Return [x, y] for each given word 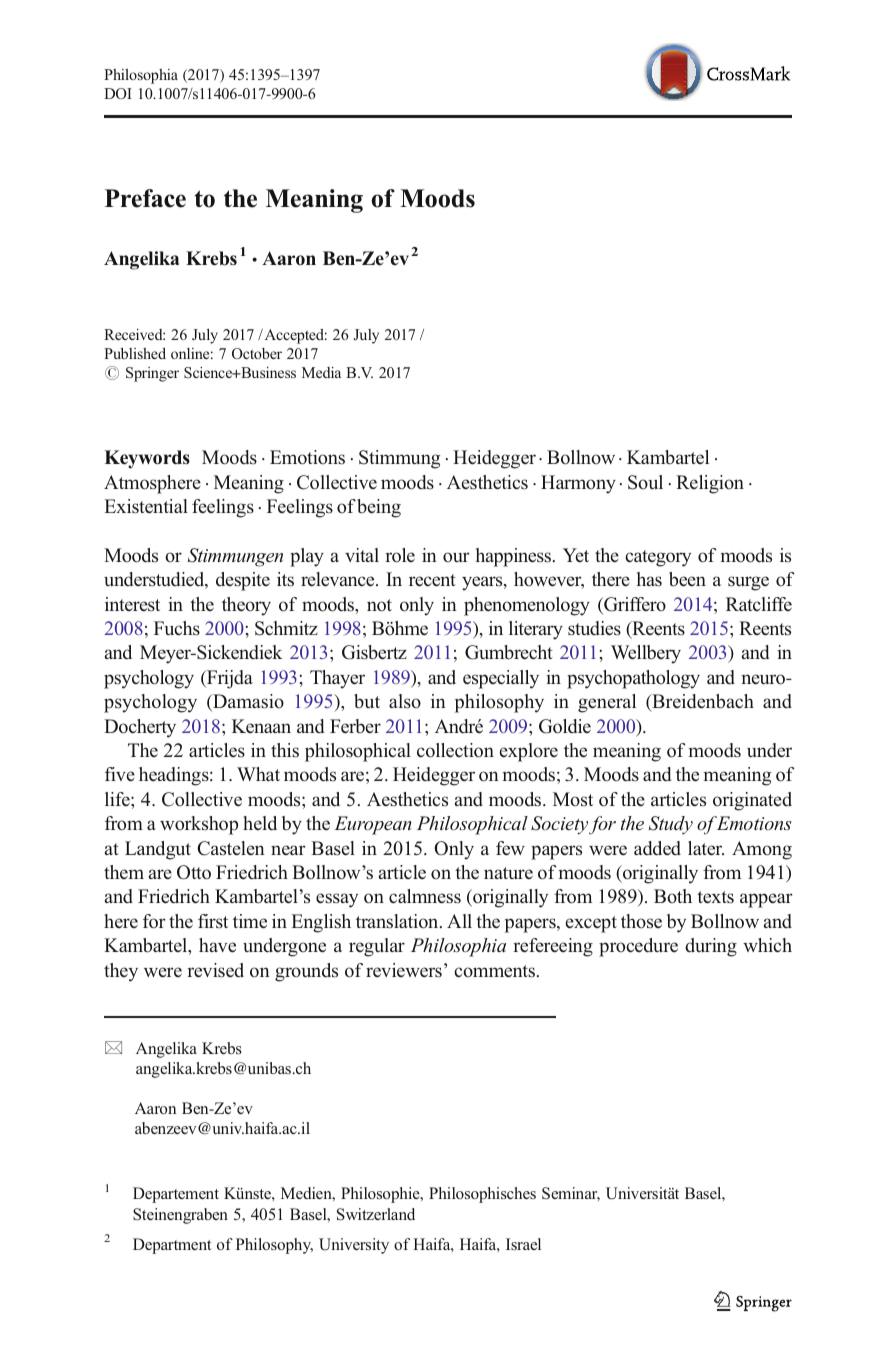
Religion [710, 484]
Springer [152, 374]
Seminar [571, 1194]
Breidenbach [702, 702]
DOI [118, 93]
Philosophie [381, 1195]
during [711, 947]
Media [321, 372]
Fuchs [177, 628]
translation [398, 921]
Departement [176, 1195]
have [217, 945]
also [405, 701]
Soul [645, 482]
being [379, 508]
